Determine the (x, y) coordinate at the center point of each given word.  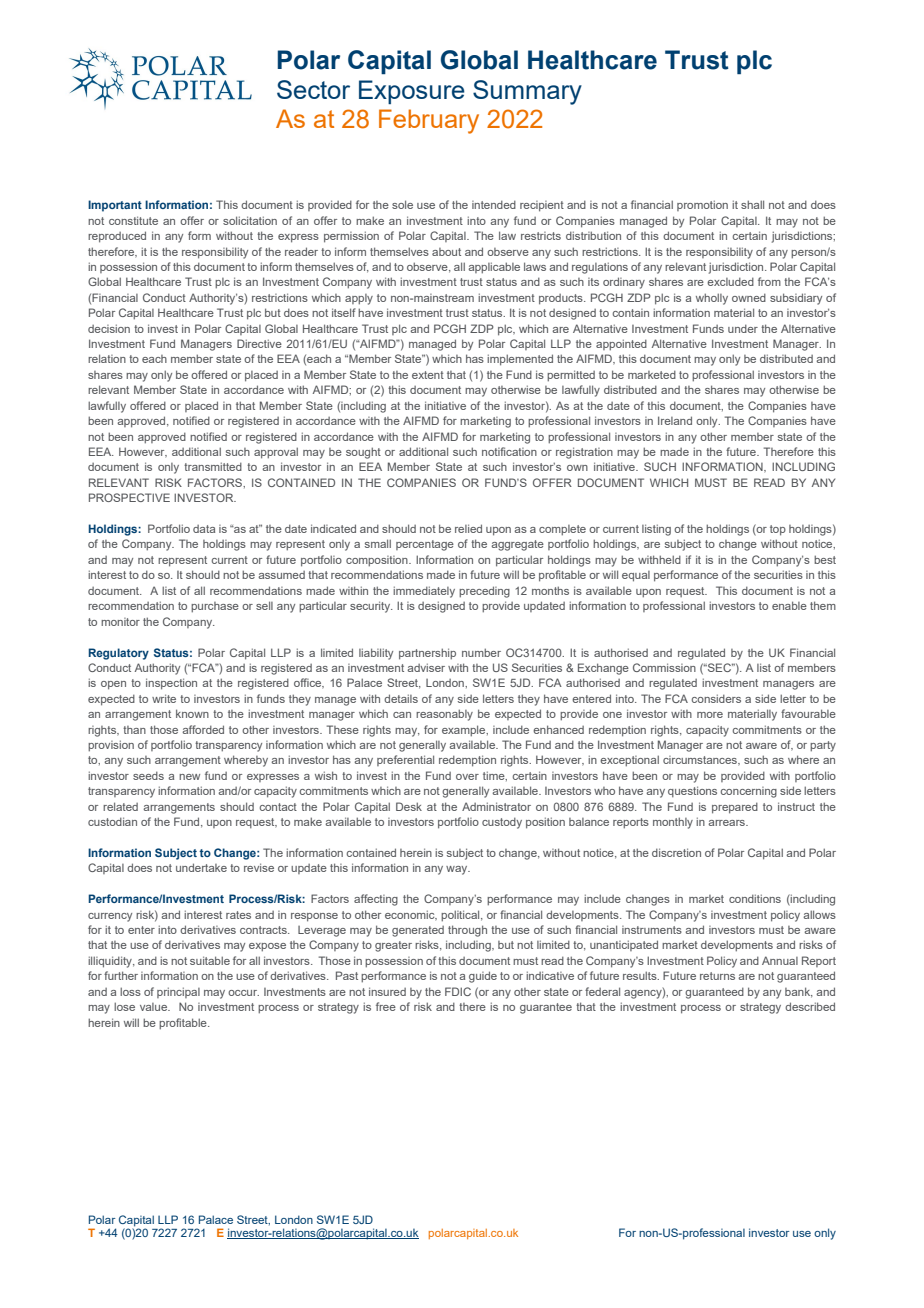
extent (428, 375)
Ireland (675, 420)
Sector (313, 89)
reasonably (444, 715)
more (710, 715)
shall (752, 204)
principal (178, 992)
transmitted (213, 466)
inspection (171, 684)
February (429, 121)
